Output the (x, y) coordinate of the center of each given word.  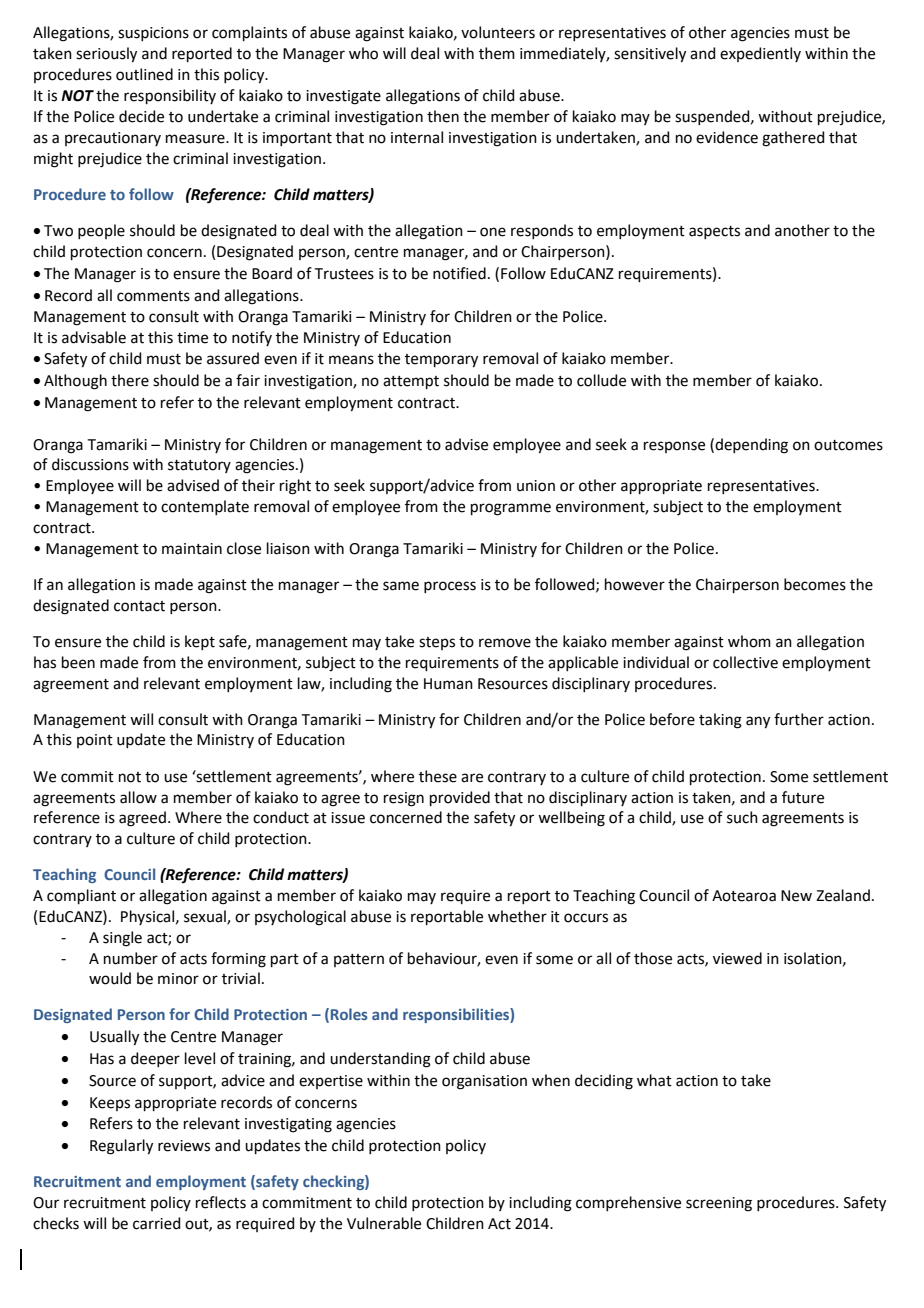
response (674, 447)
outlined (144, 74)
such (742, 817)
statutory (199, 466)
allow (138, 797)
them (497, 53)
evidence (727, 137)
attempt (411, 382)
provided (460, 798)
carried (157, 1223)
